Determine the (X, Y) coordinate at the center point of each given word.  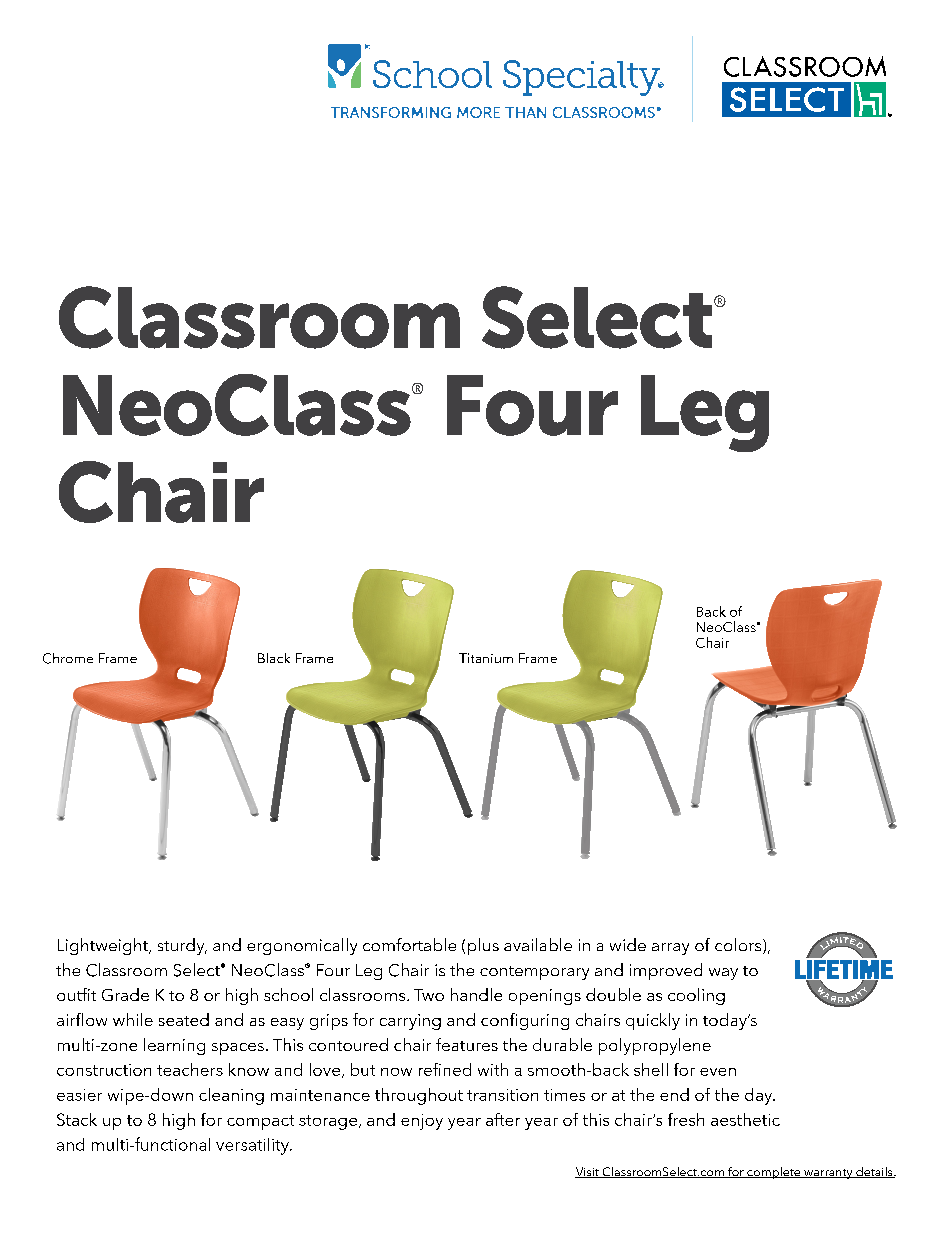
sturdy (182, 946)
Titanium (486, 658)
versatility (253, 1146)
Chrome (68, 658)
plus (483, 946)
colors (739, 946)
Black (274, 658)
